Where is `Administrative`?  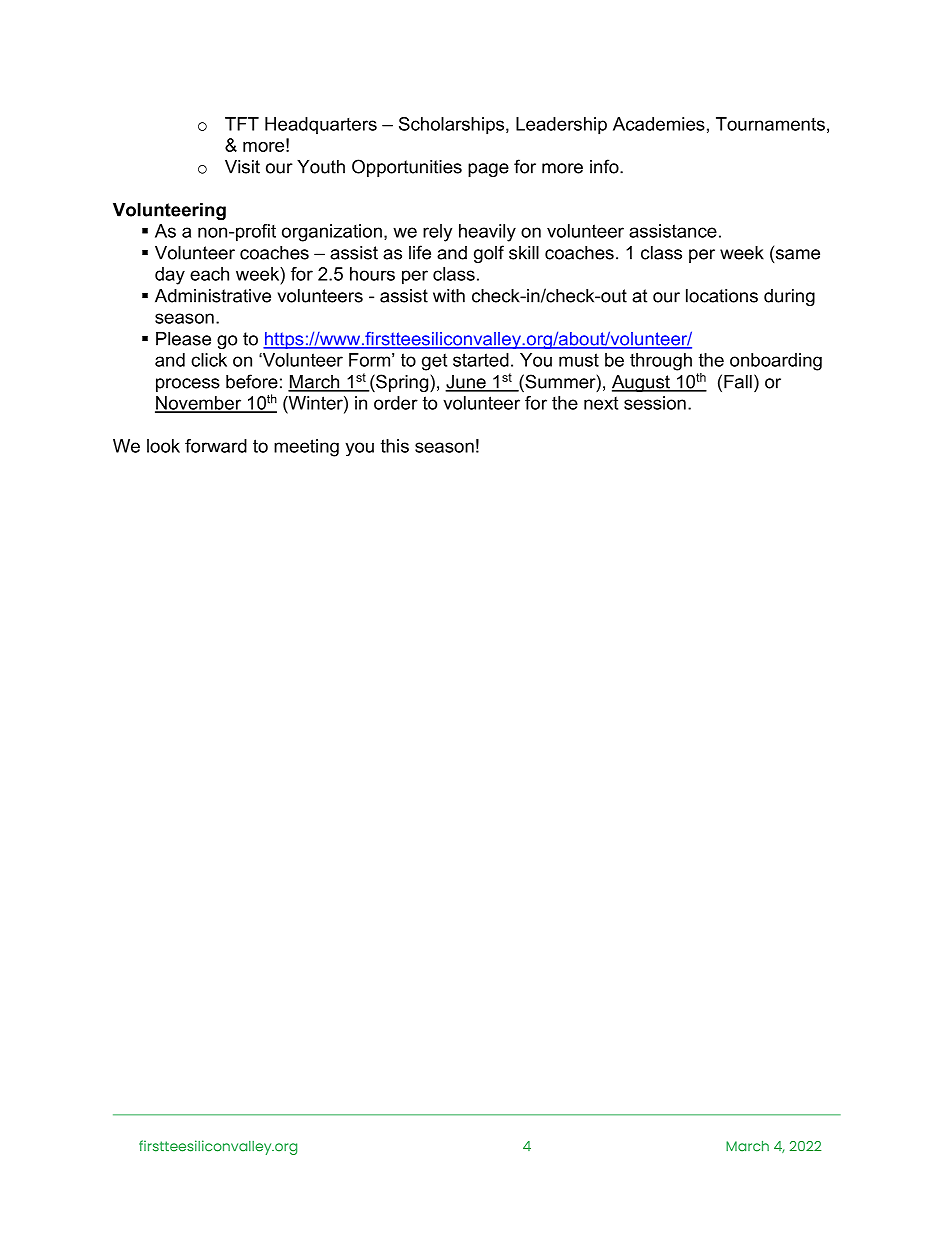
Administrative is located at coordinates (213, 296).
